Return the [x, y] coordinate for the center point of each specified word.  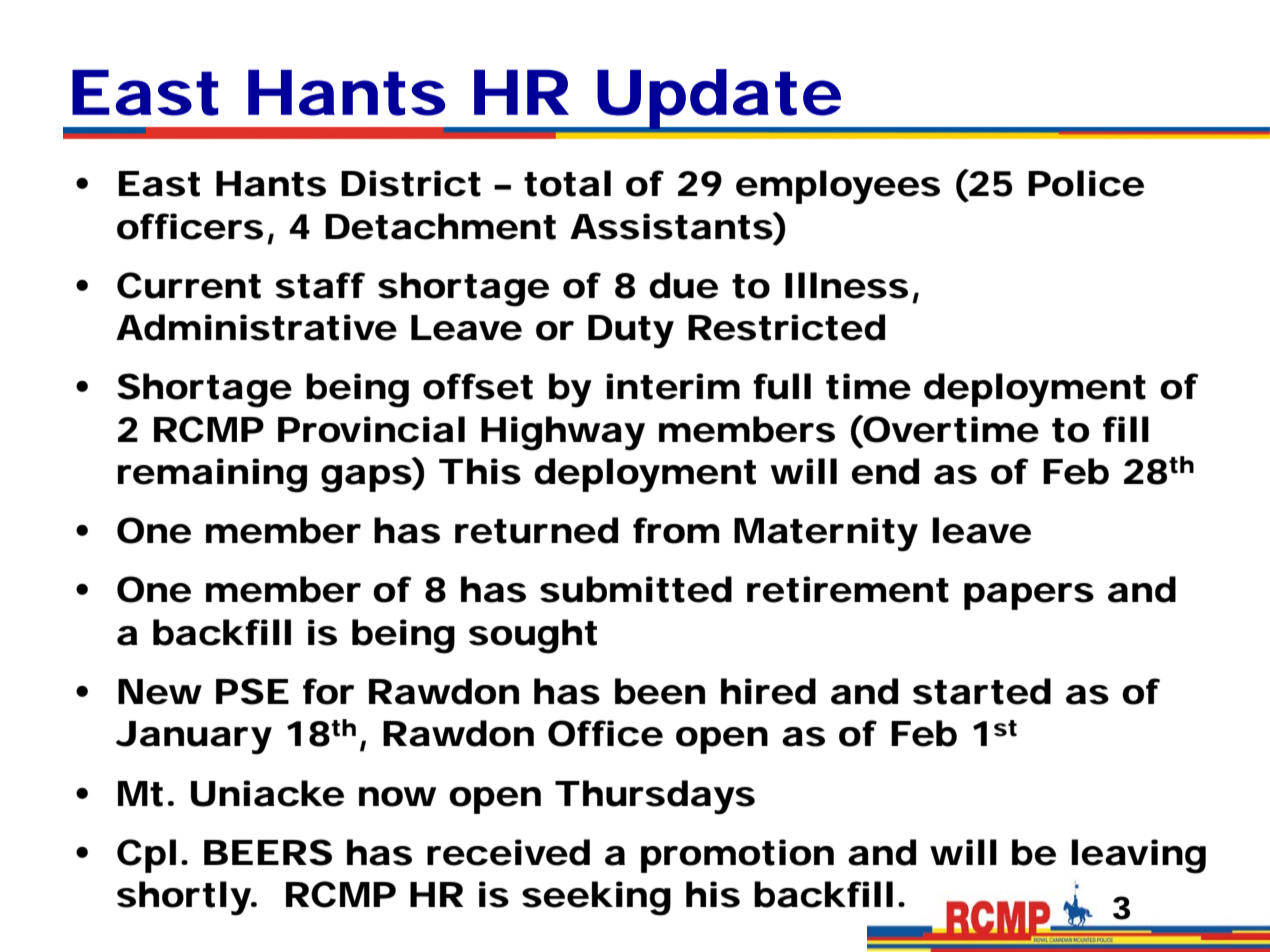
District [411, 183]
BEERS [268, 852]
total [567, 183]
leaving [1138, 856]
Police [1086, 183]
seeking [596, 898]
